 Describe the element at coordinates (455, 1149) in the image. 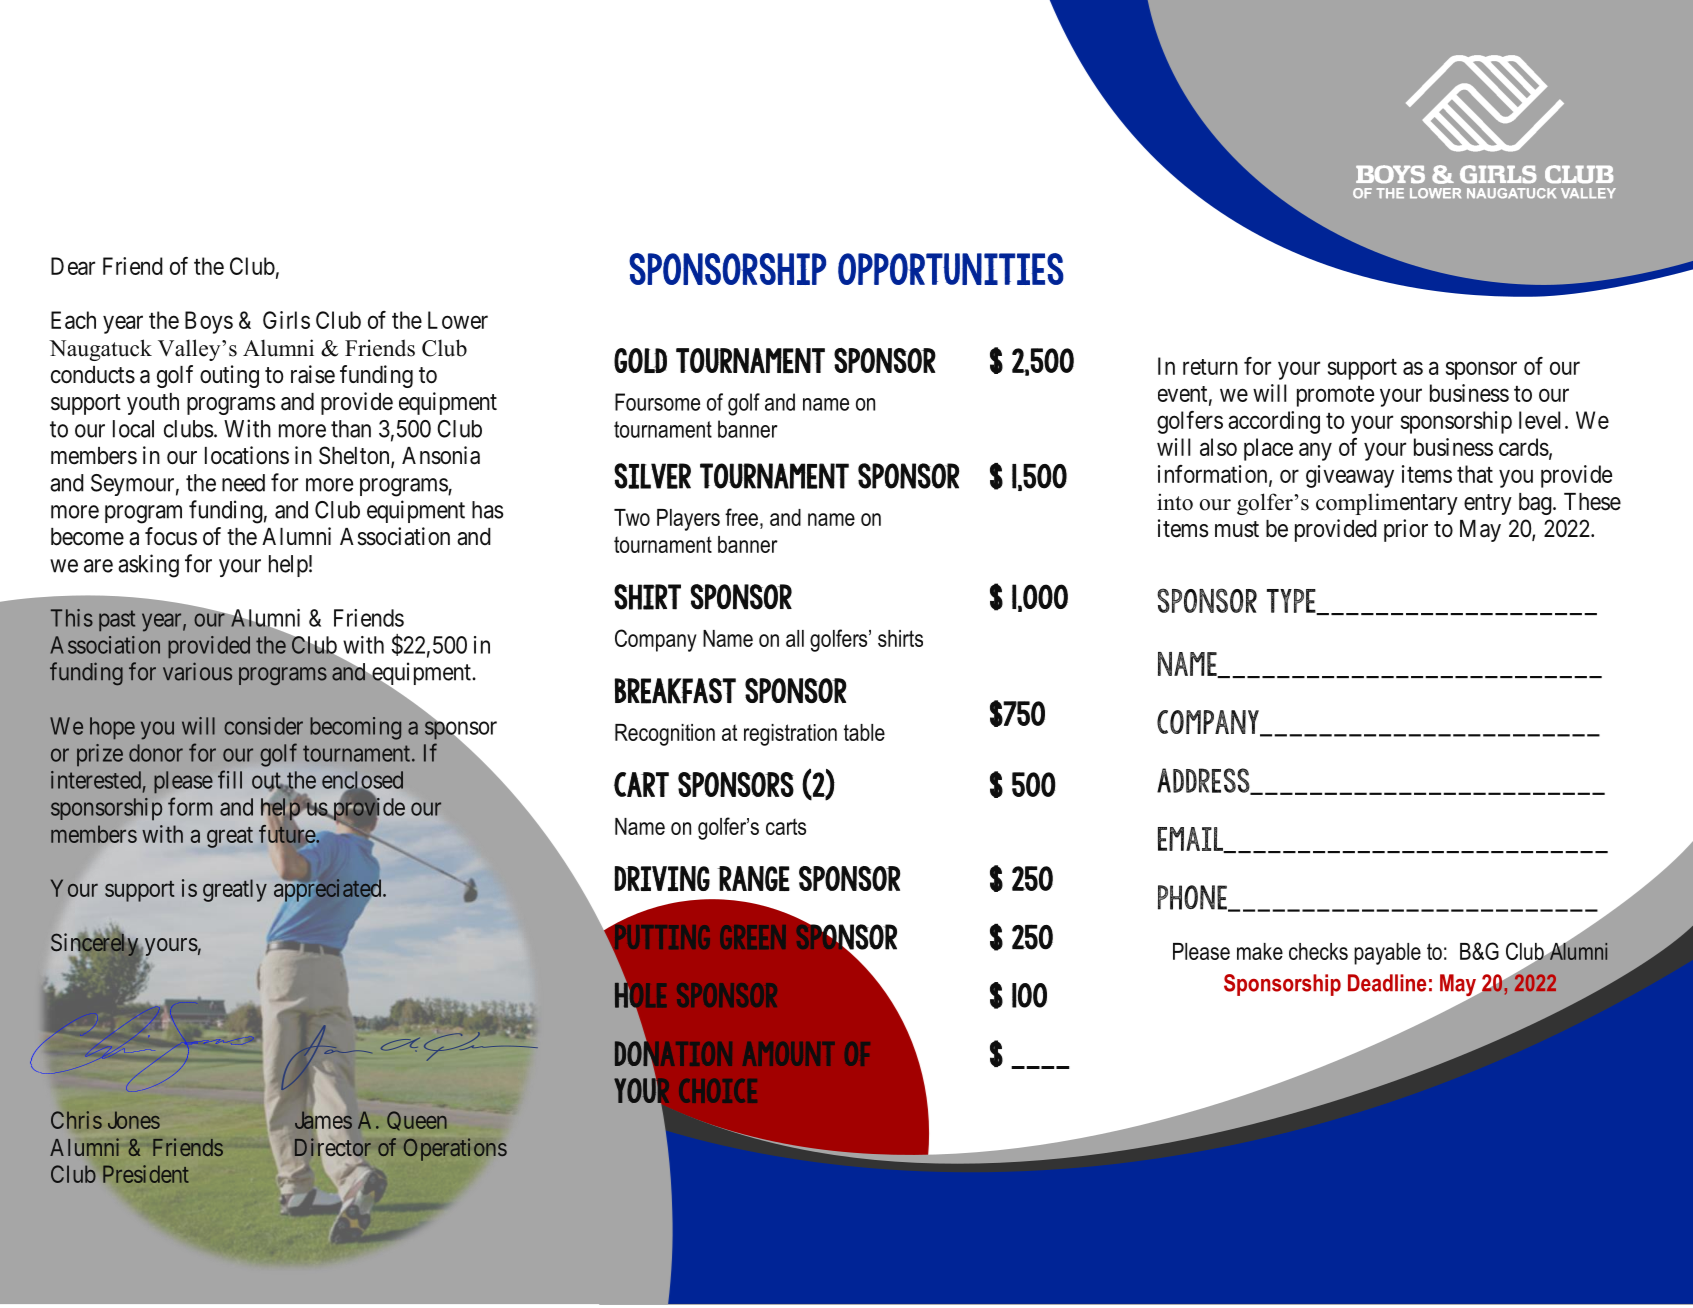

I see `Operations` at that location.
